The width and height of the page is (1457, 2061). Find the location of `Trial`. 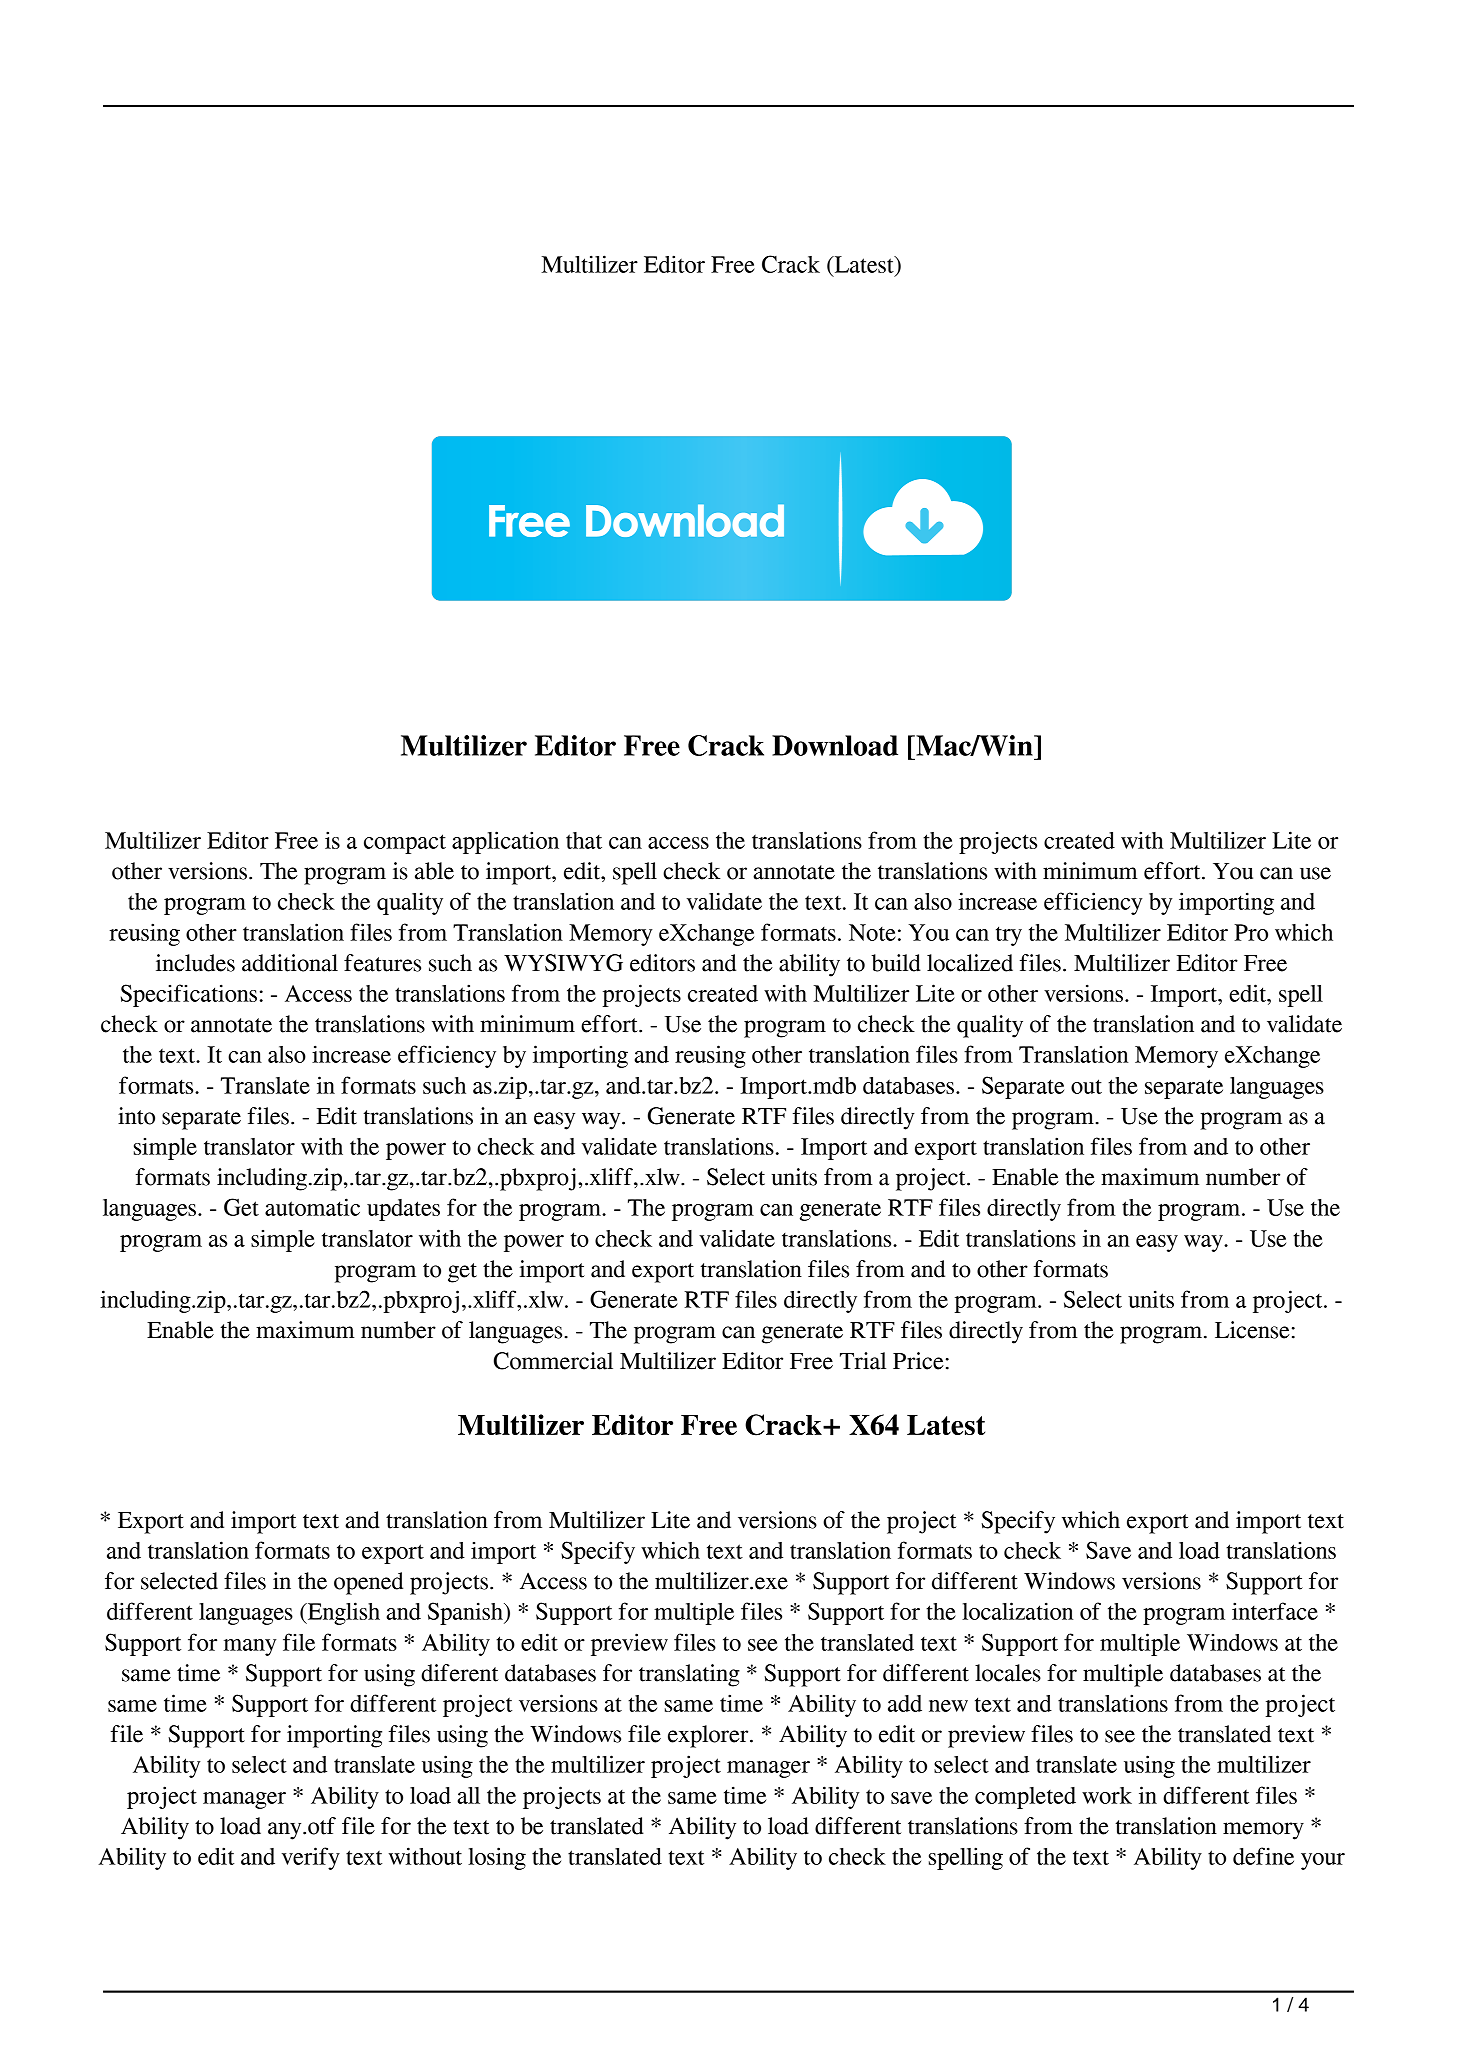

Trial is located at coordinates (863, 1361).
